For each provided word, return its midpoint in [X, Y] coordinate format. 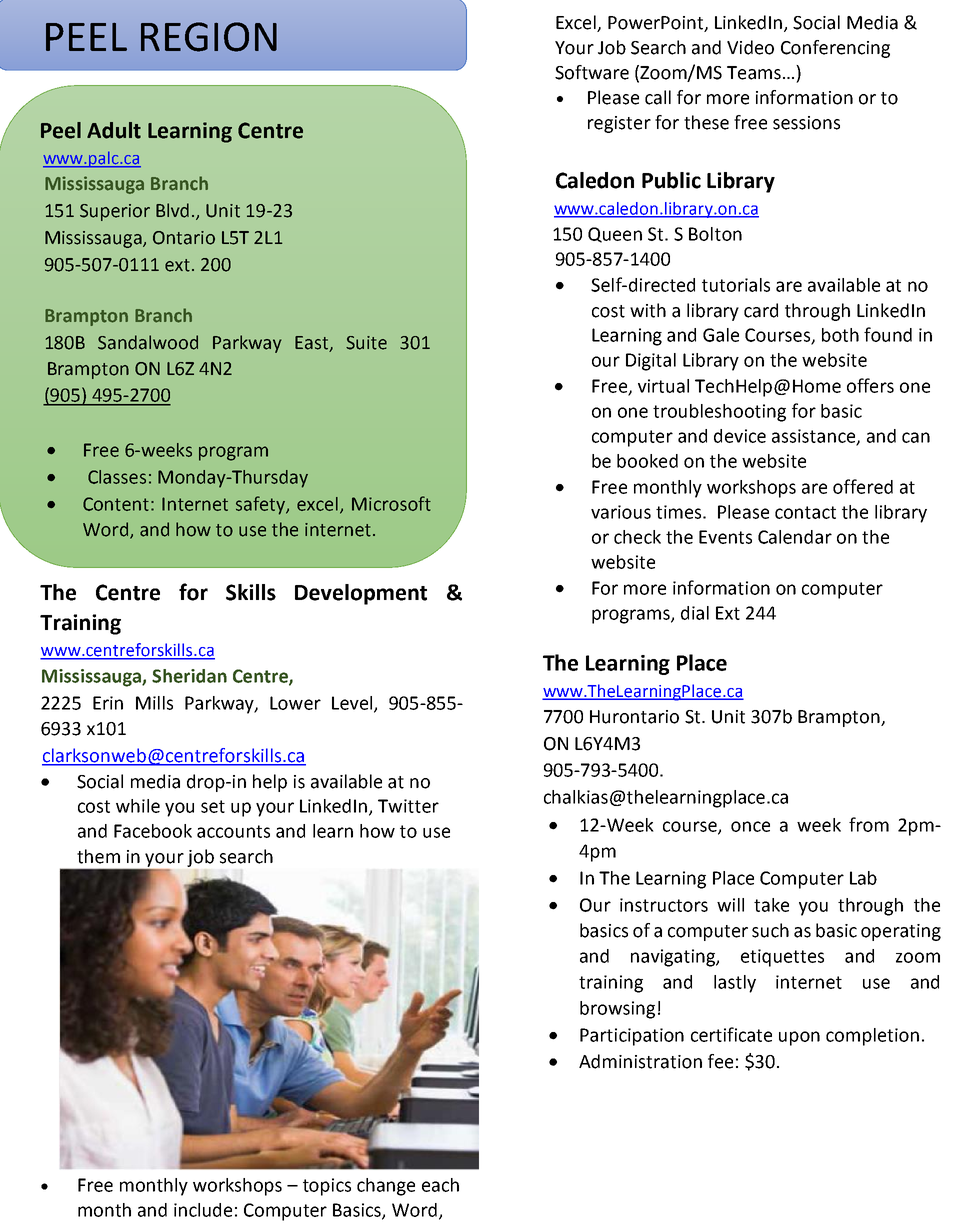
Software [592, 72]
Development [361, 594]
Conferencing [835, 49]
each [440, 1185]
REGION [209, 37]
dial [695, 613]
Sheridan [189, 676]
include [203, 1210]
